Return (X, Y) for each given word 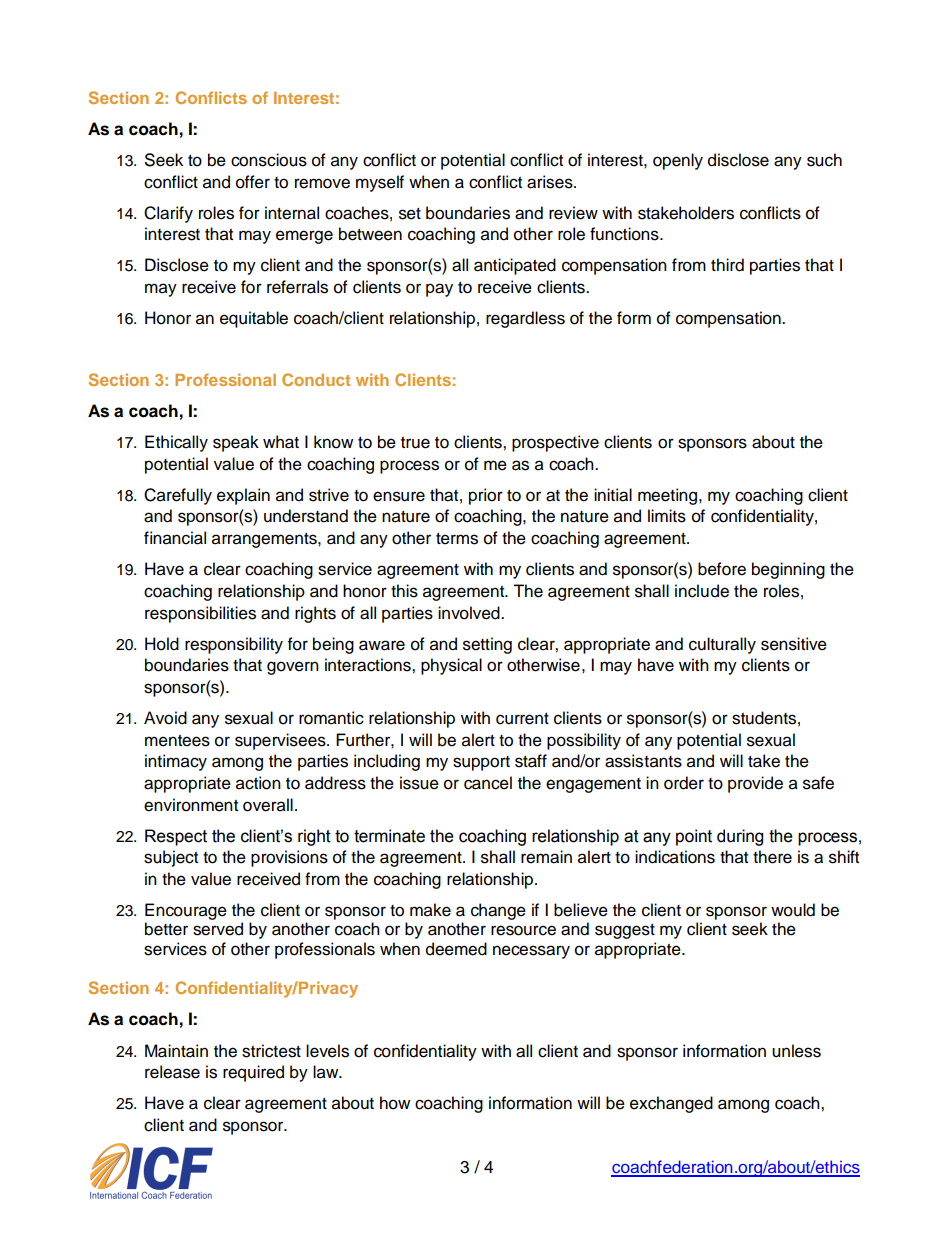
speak (236, 443)
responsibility (234, 645)
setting (487, 645)
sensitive (794, 644)
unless (796, 1051)
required (253, 1073)
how (395, 1103)
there (772, 857)
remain (546, 857)
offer (253, 182)
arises (551, 182)
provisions (289, 858)
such (824, 160)
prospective (555, 443)
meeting (667, 496)
